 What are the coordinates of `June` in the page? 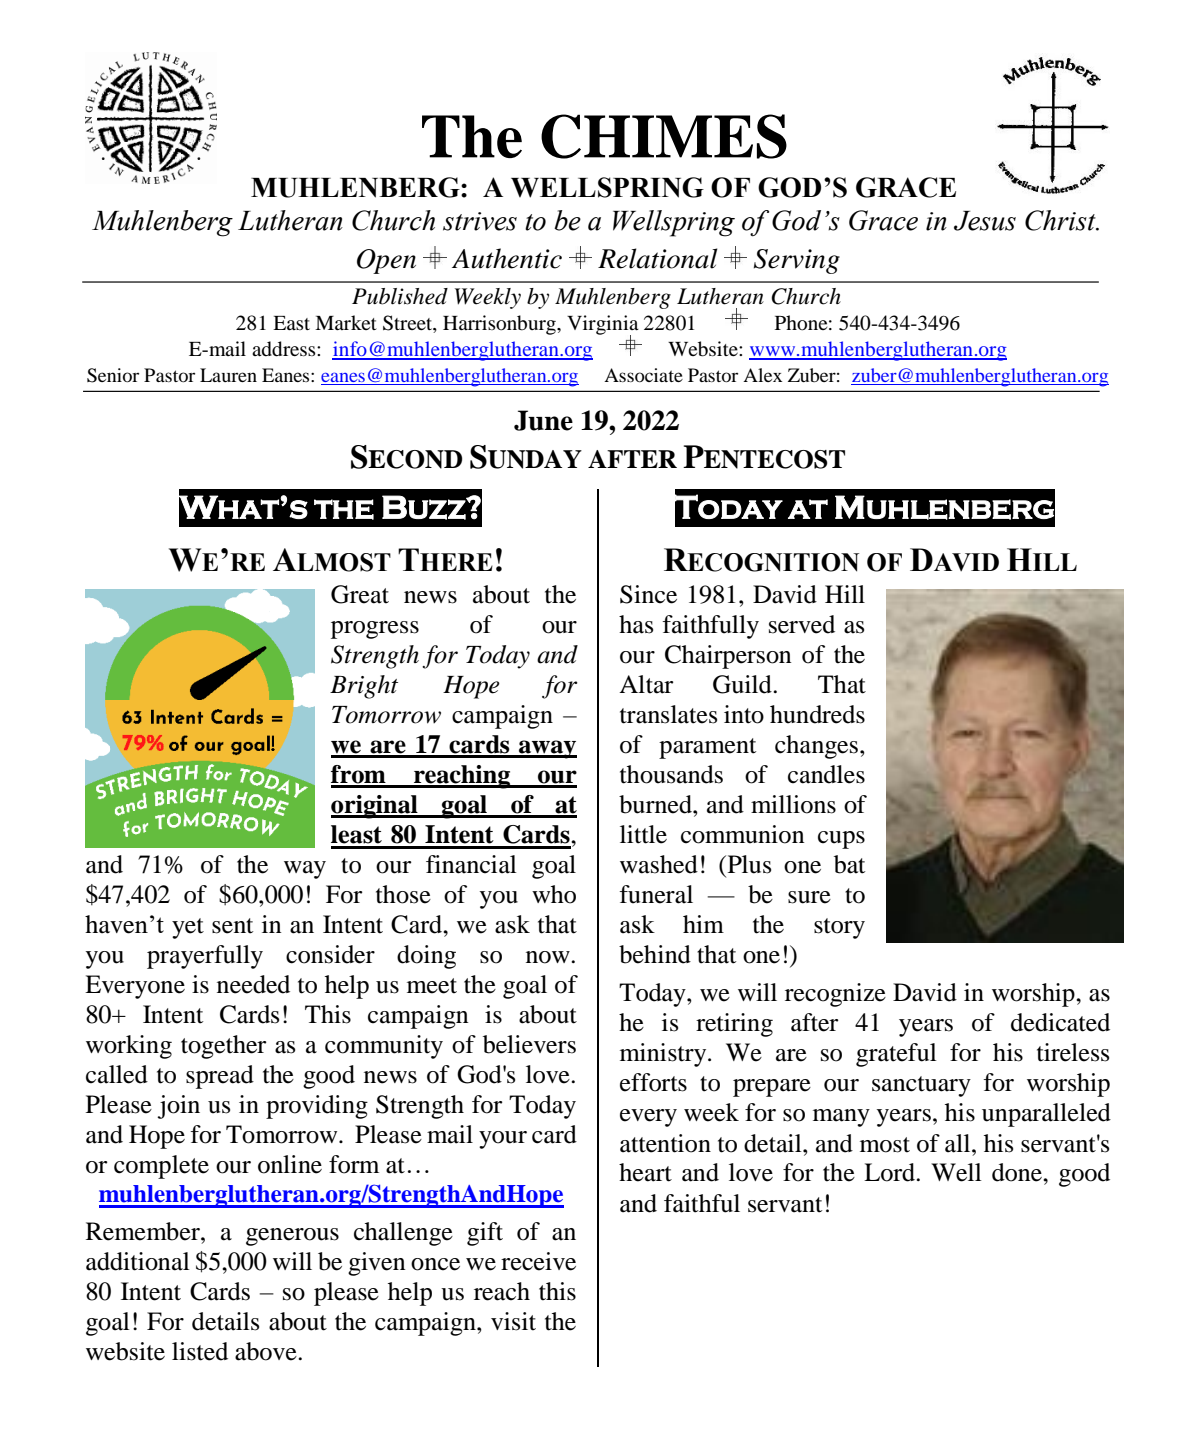 It's located at (543, 420).
